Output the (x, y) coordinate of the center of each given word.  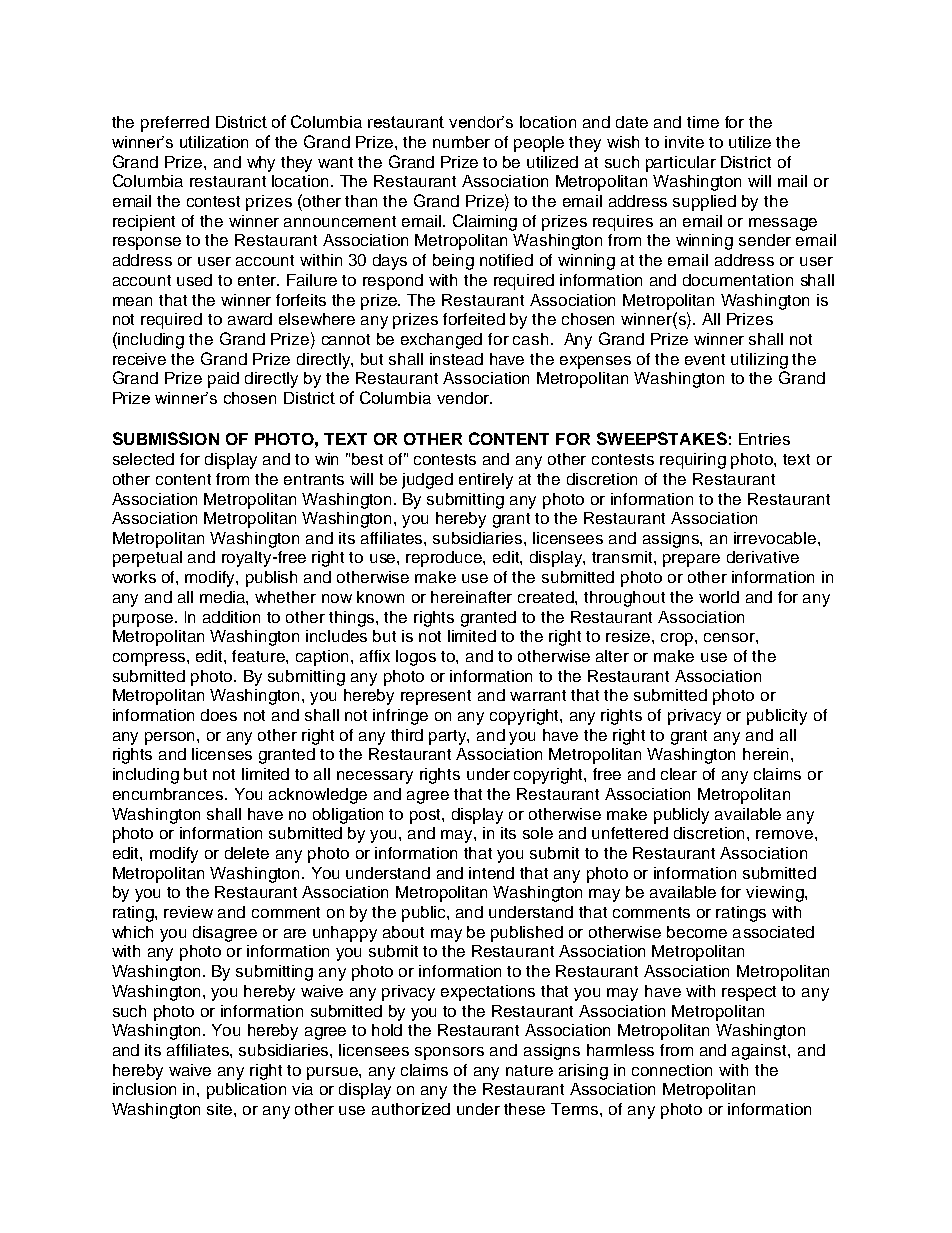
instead (456, 359)
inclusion (144, 1089)
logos (416, 658)
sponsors (449, 1053)
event (705, 359)
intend (491, 873)
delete (247, 853)
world (719, 597)
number (461, 142)
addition (231, 617)
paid (223, 380)
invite (684, 142)
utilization (214, 142)
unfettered (630, 833)
